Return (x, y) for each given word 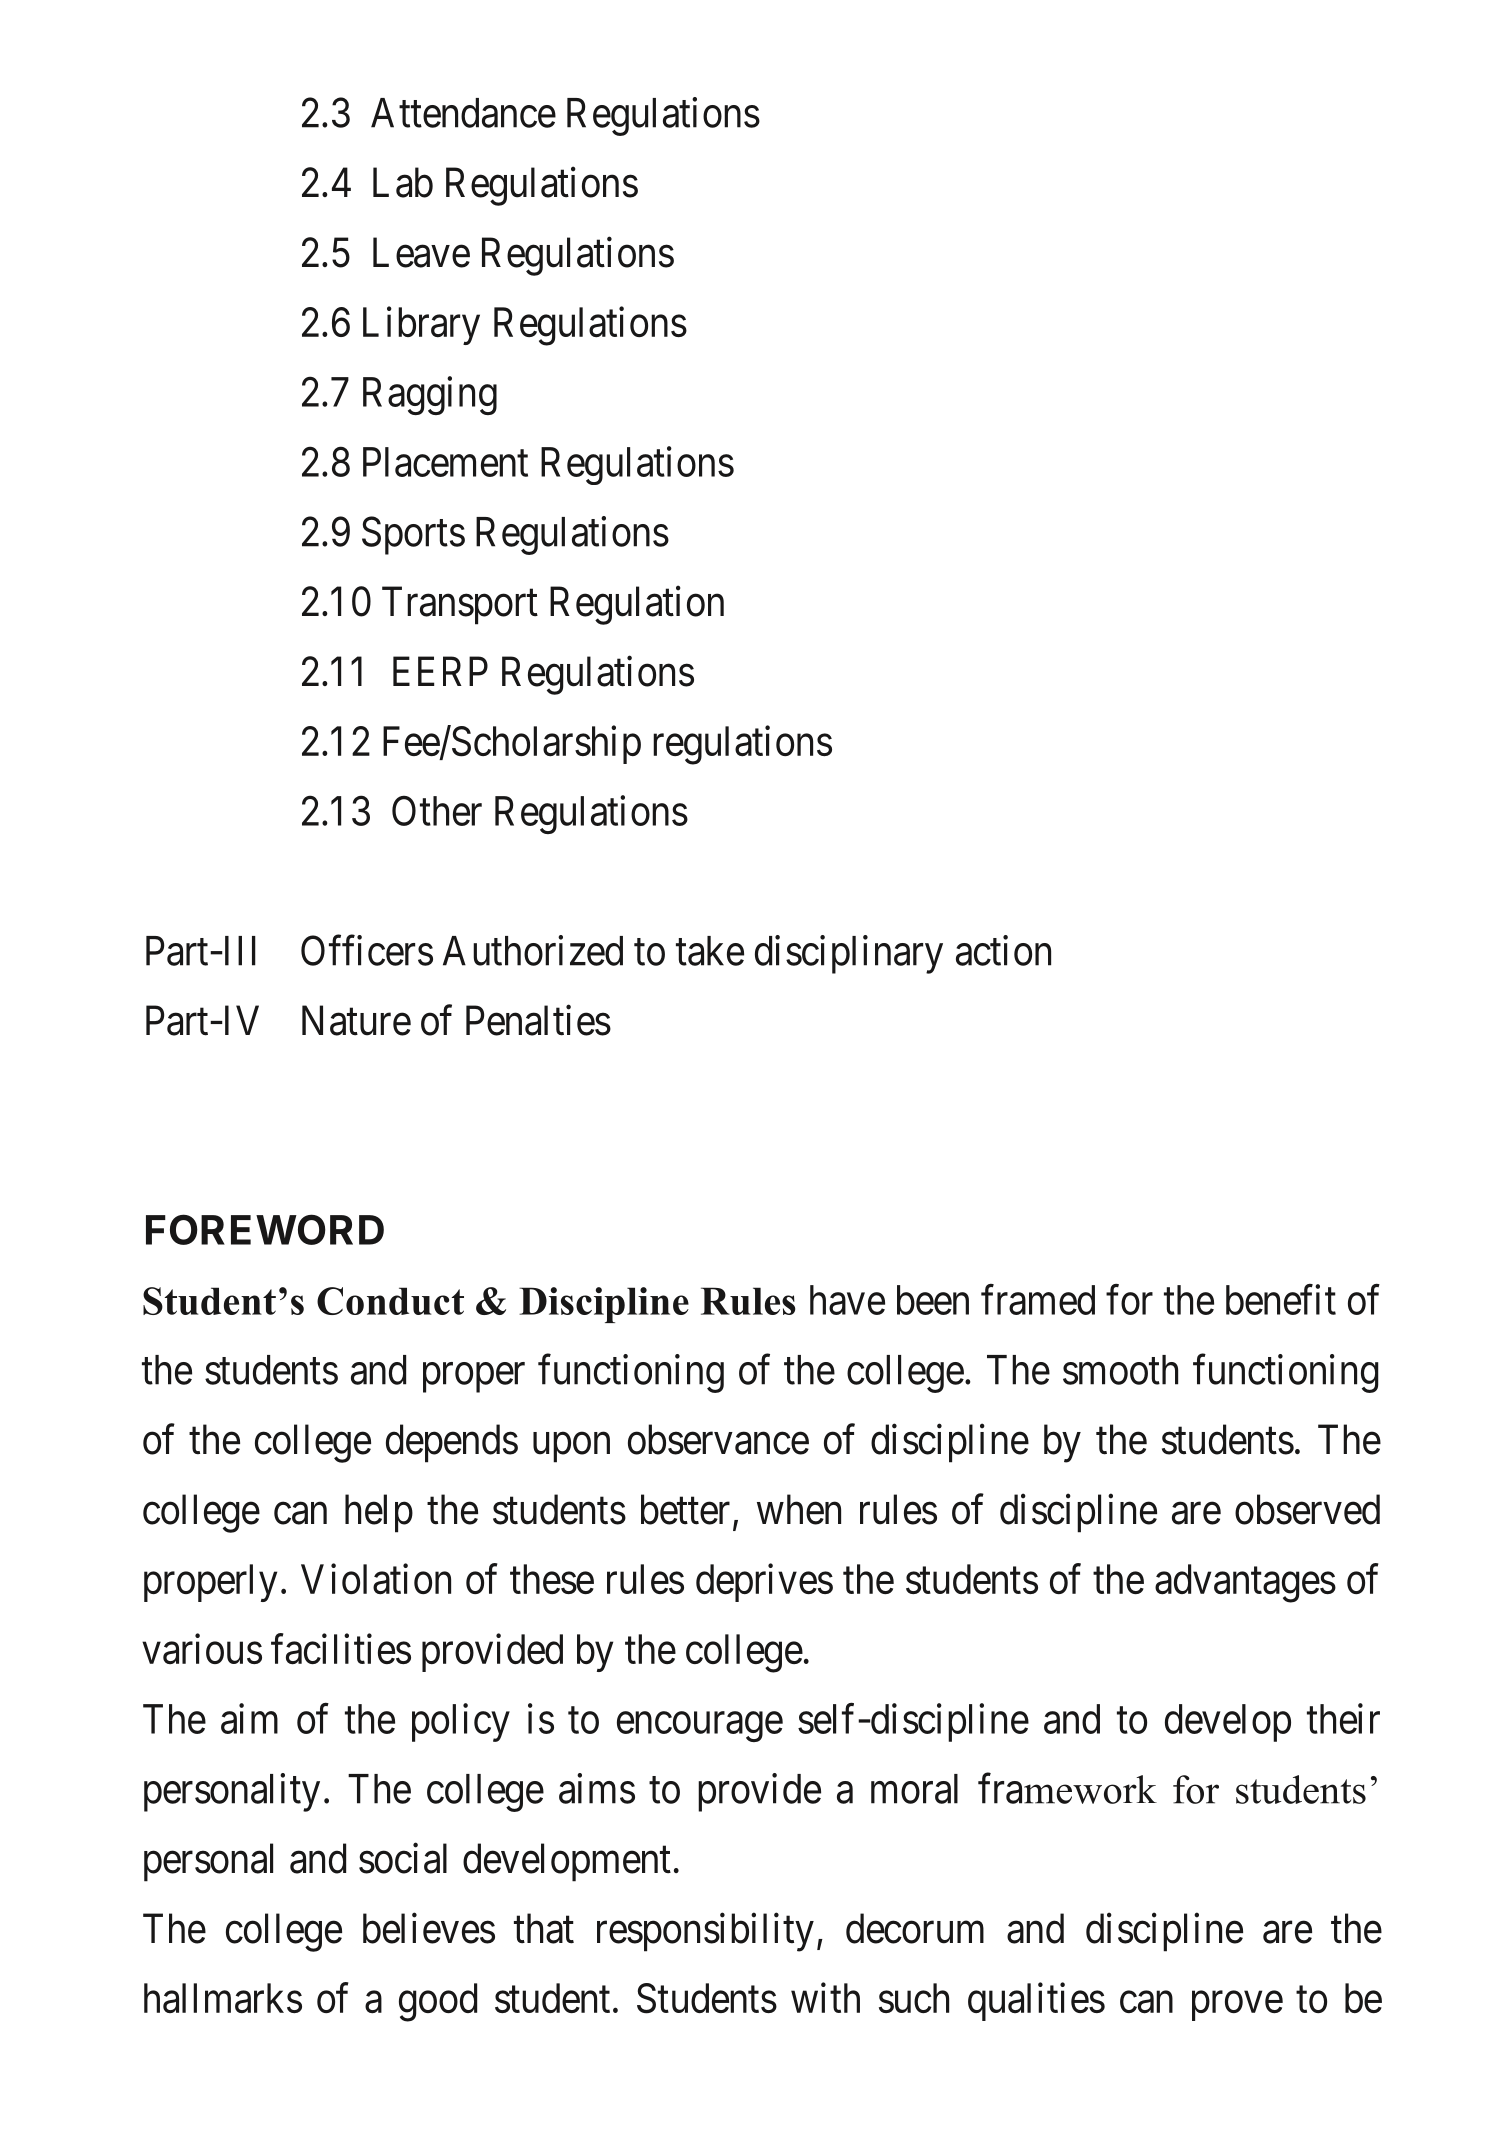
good (438, 2002)
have (847, 1300)
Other (437, 811)
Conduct (390, 1301)
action (1003, 950)
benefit (1281, 1299)
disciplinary (849, 954)
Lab (403, 182)
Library (421, 326)
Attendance (463, 113)
